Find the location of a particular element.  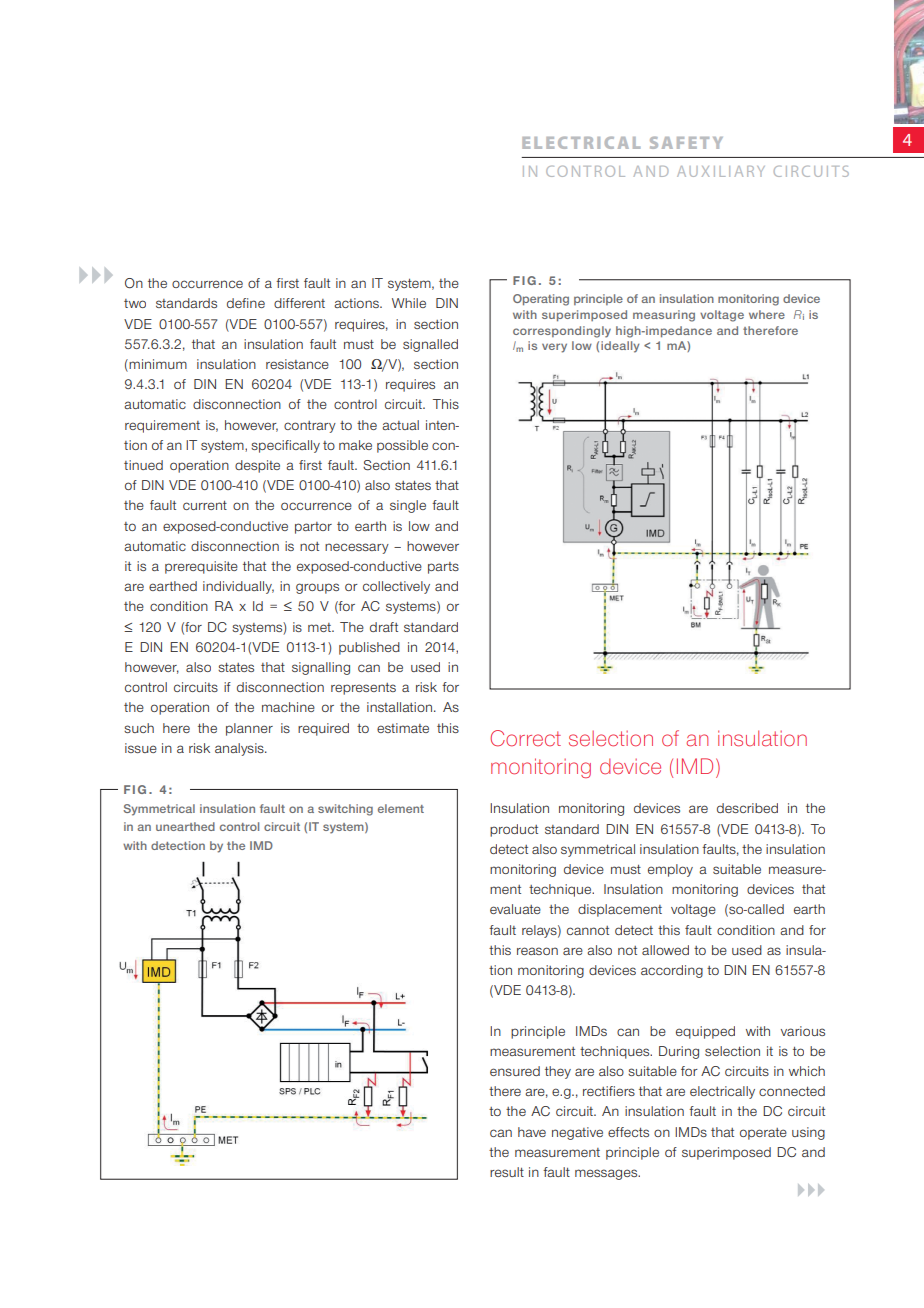

have is located at coordinates (532, 1132).
